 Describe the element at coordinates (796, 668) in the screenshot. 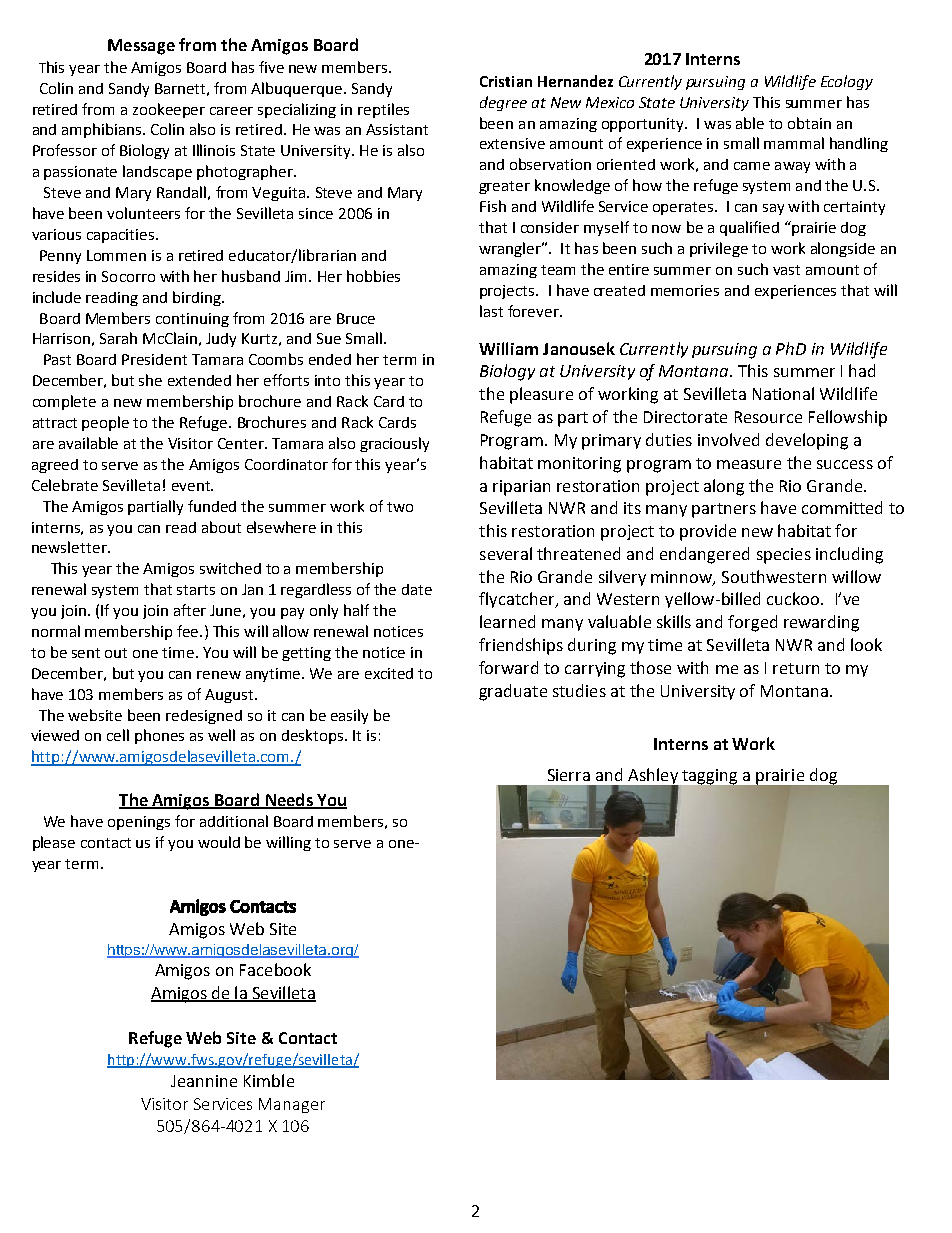

I see `return` at that location.
